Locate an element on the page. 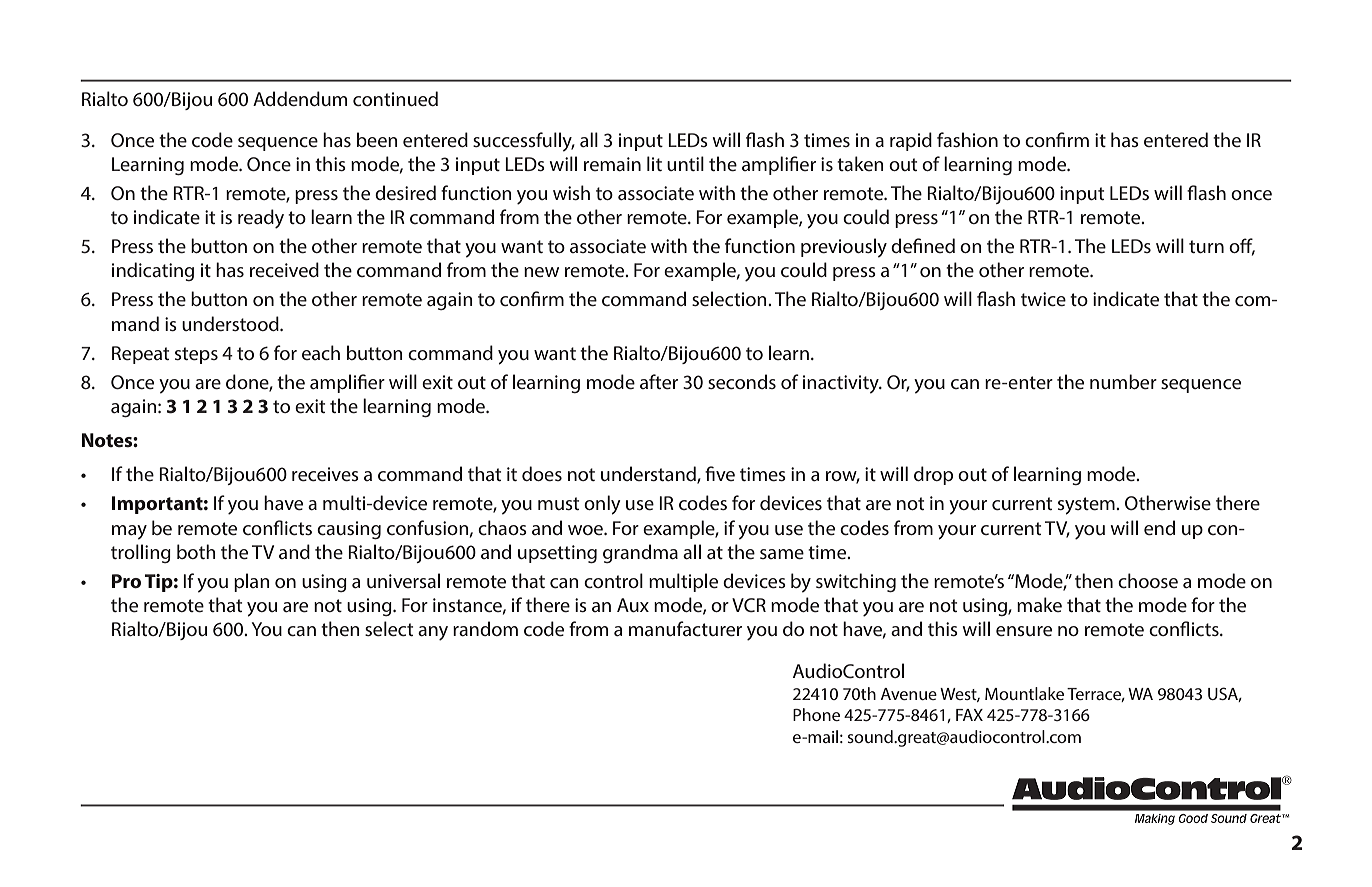  Addendum is located at coordinates (300, 98).
